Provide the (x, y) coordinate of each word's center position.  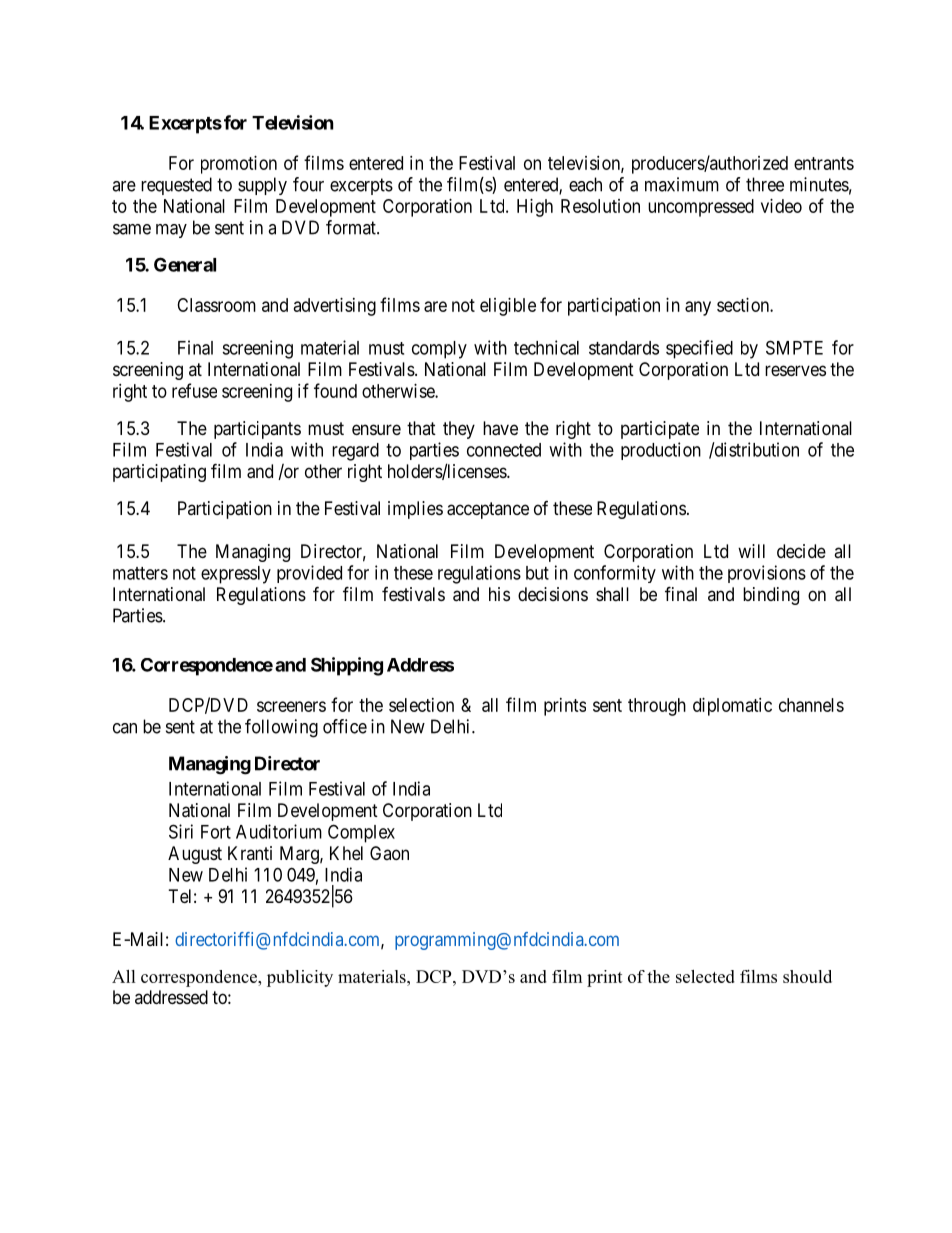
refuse (194, 390)
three (765, 184)
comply (439, 350)
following (281, 728)
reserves (795, 370)
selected (705, 976)
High (535, 208)
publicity (300, 978)
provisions (767, 574)
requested (176, 186)
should (807, 976)
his (499, 594)
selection (421, 705)
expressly (236, 575)
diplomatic (732, 707)
